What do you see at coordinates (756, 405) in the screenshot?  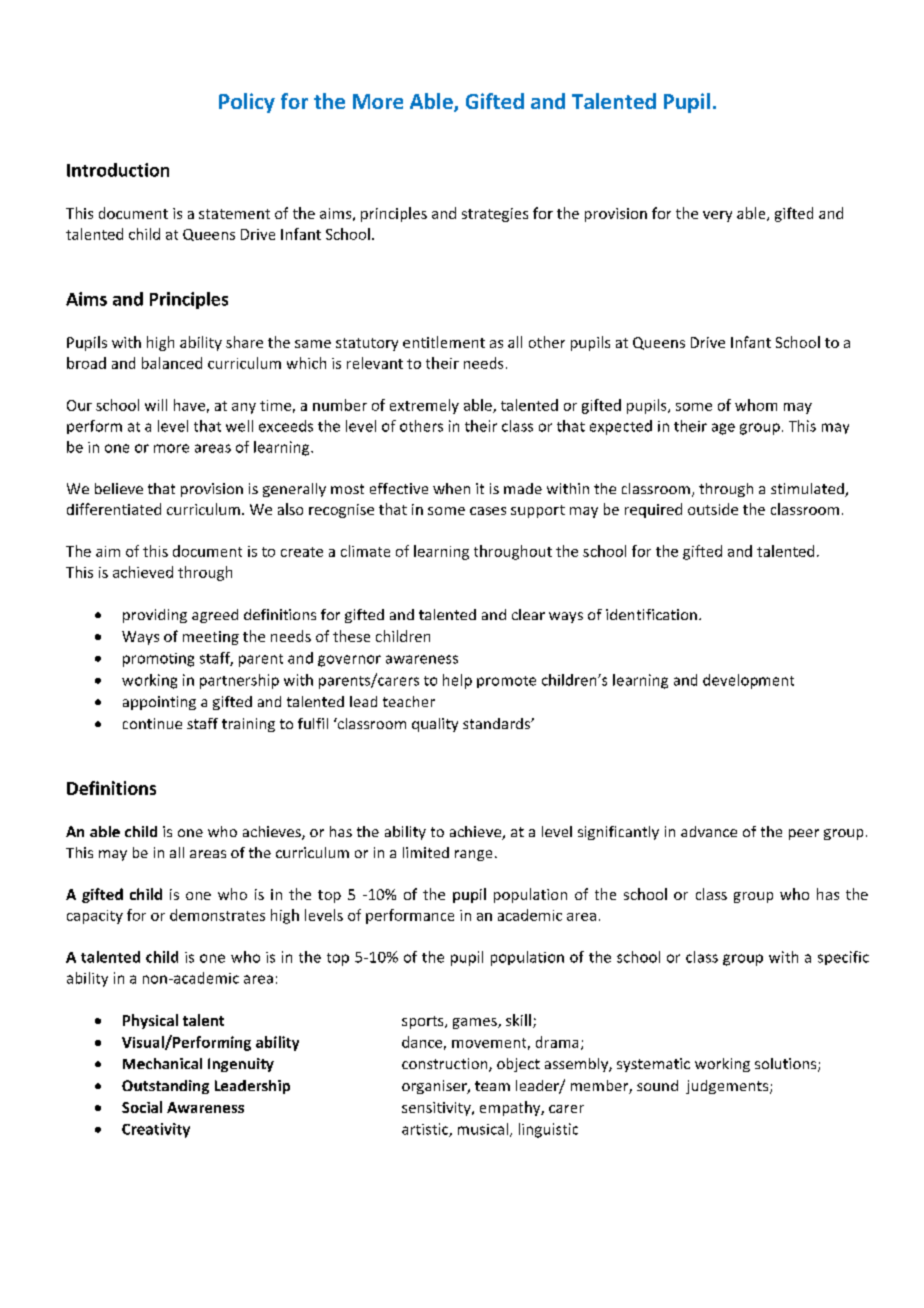 I see `whom` at bounding box center [756, 405].
